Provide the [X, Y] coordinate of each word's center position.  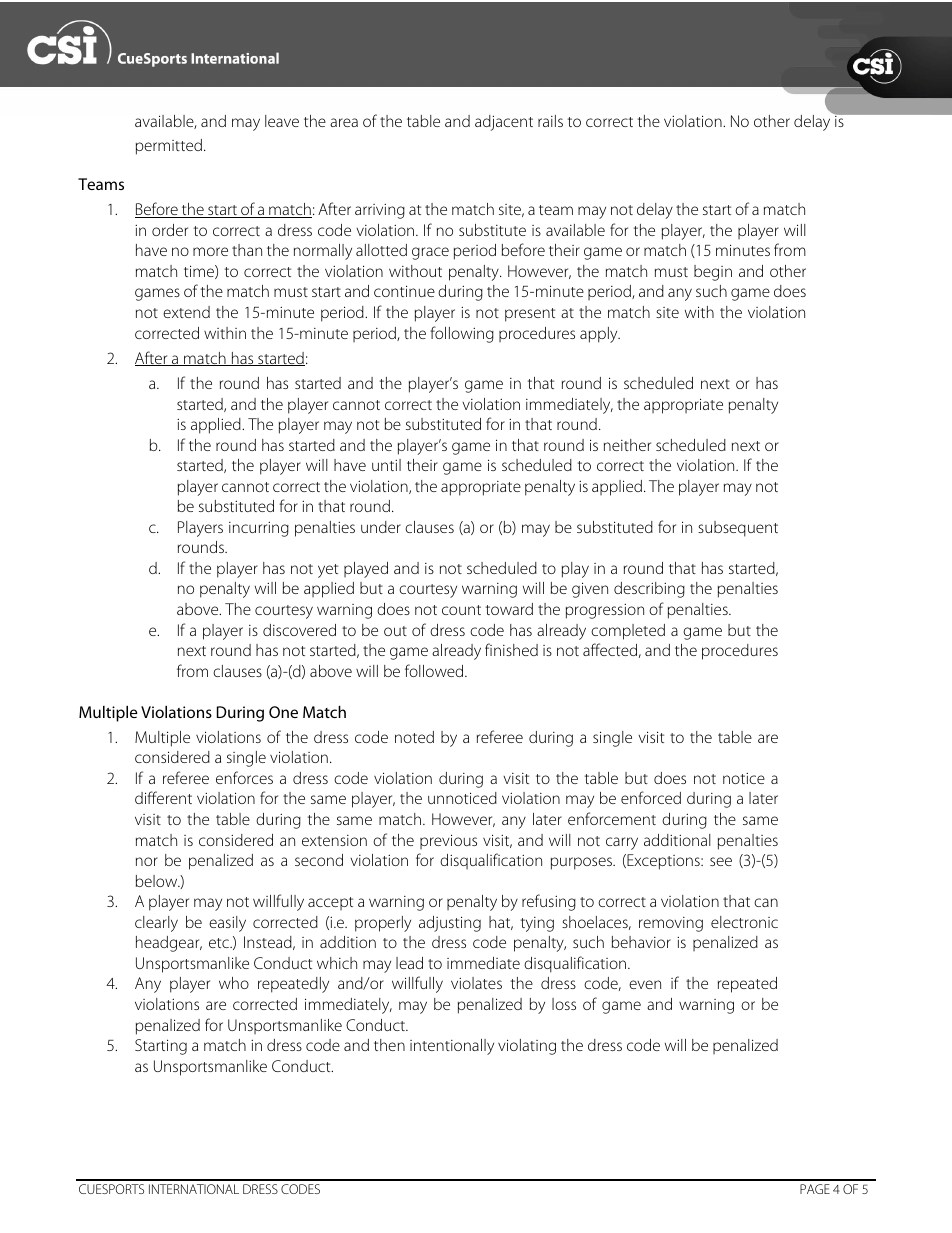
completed [628, 632]
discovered [299, 630]
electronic [744, 922]
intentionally [452, 1047]
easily [227, 924]
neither [627, 445]
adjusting [450, 924]
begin [713, 273]
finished [511, 649]
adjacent [504, 123]
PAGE [815, 1189]
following [462, 334]
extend [186, 312]
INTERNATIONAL [194, 1189]
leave [282, 121]
